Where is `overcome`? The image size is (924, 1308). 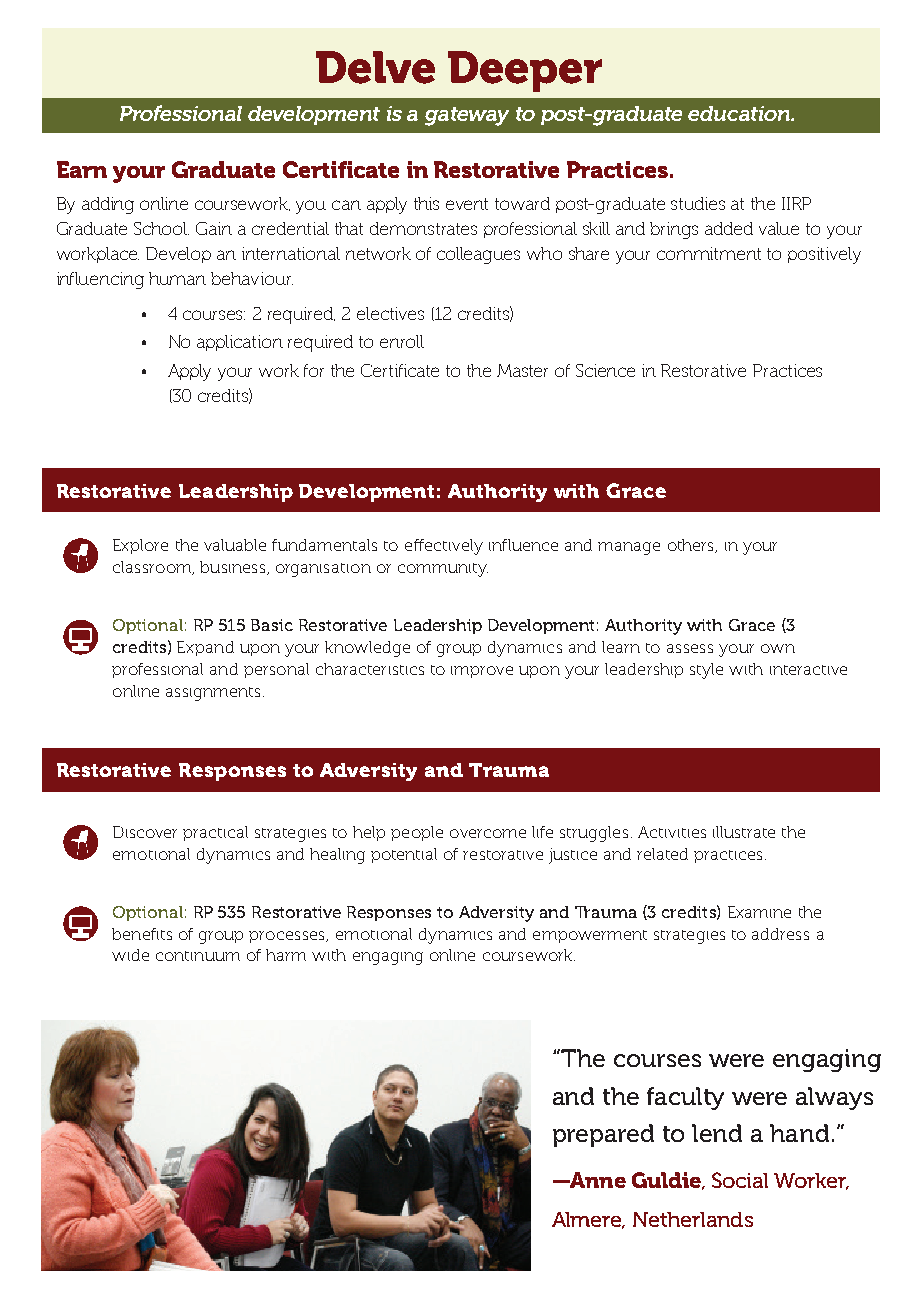
overcome is located at coordinates (488, 833).
